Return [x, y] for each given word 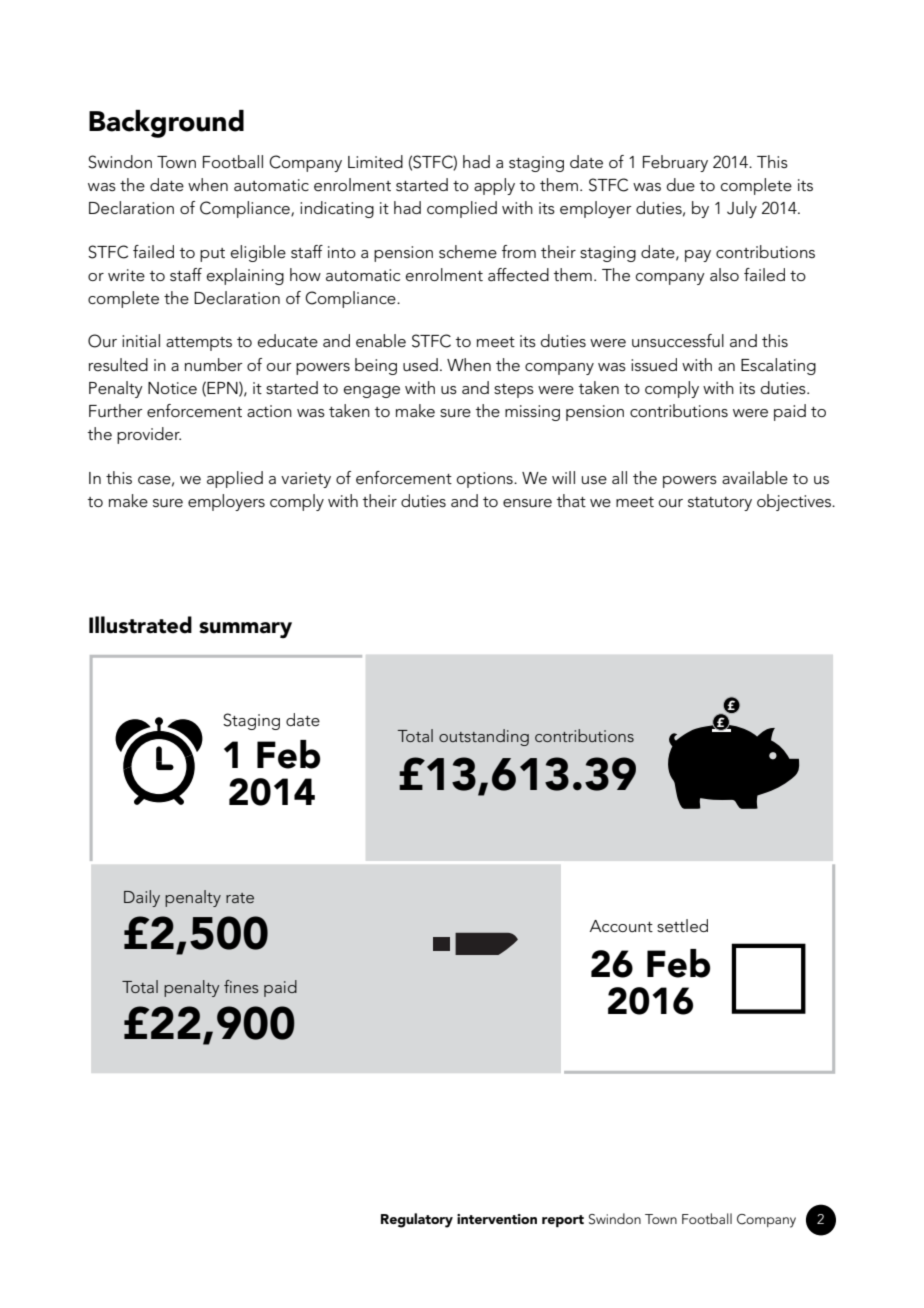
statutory [720, 504]
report [563, 1221]
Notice [172, 388]
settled [682, 925]
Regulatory [417, 1220]
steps [514, 391]
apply [494, 186]
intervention [497, 1219]
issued [654, 364]
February [675, 163]
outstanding [484, 737]
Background [166, 124]
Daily [142, 898]
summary [245, 630]
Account [621, 926]
